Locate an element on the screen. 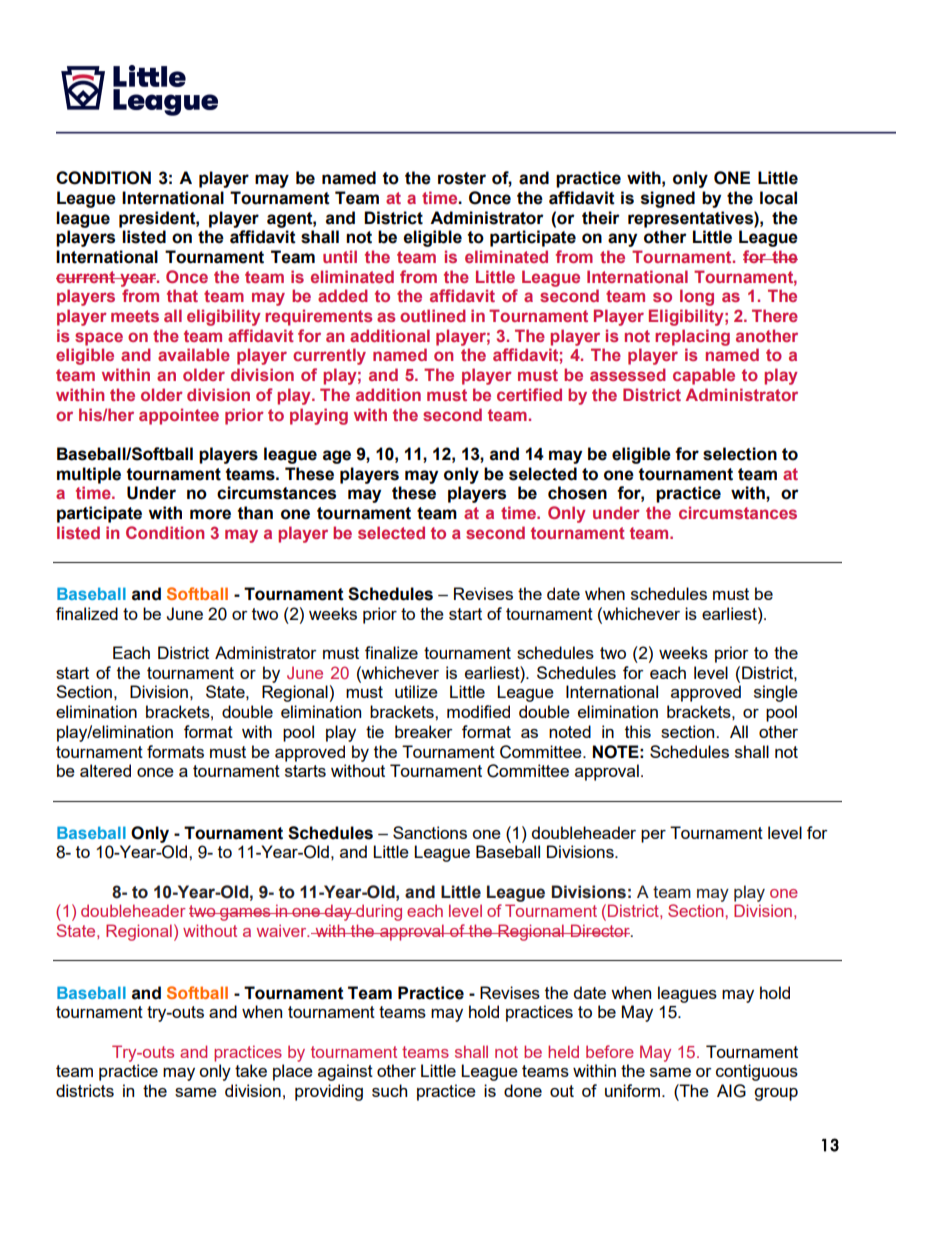  roster is located at coordinates (462, 178).
